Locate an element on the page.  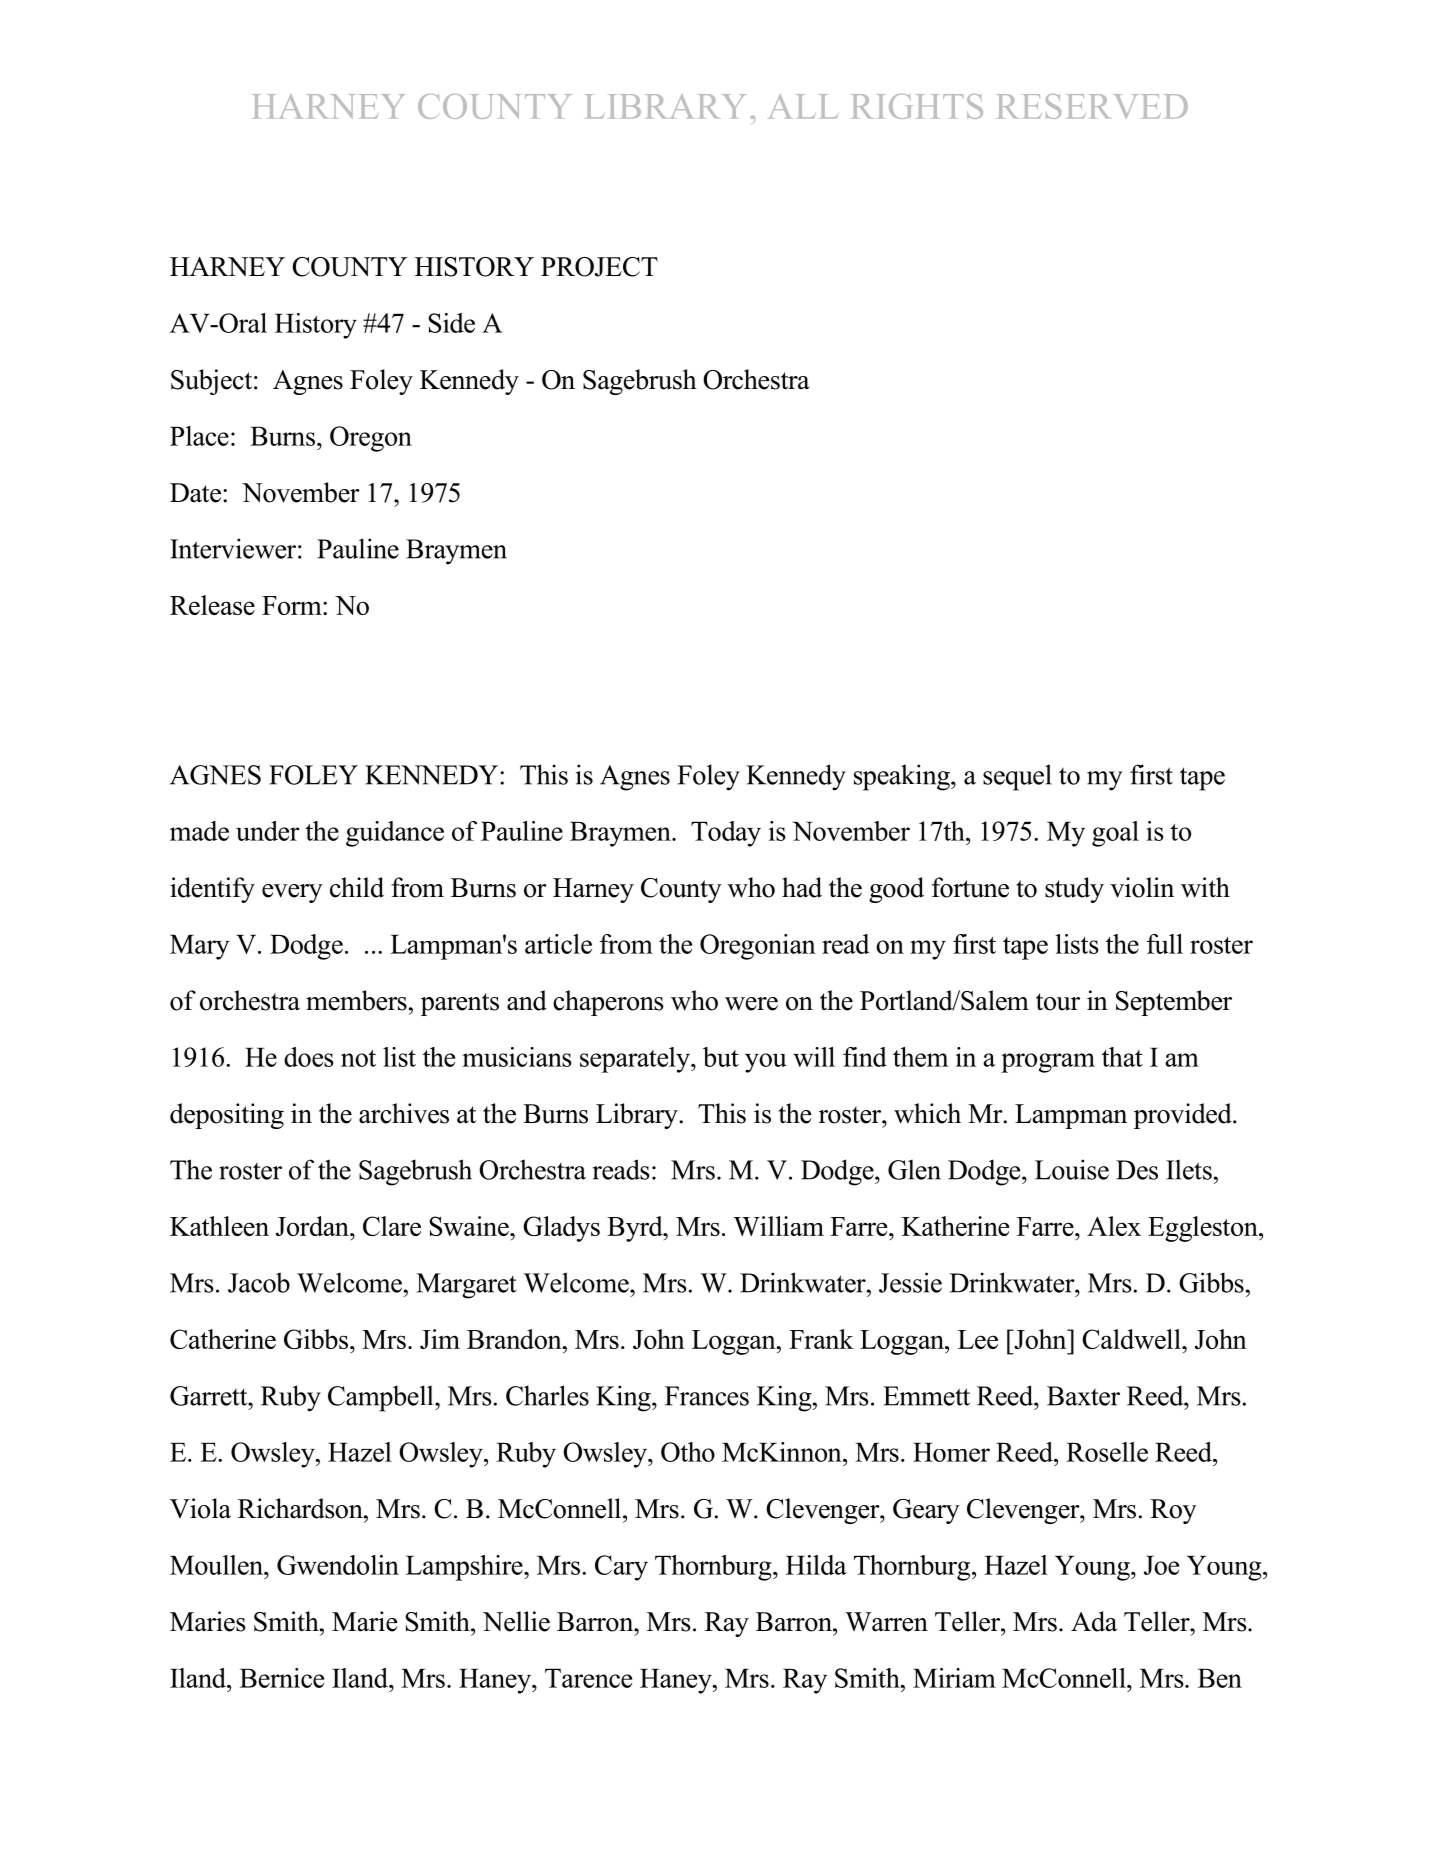
Today is located at coordinates (726, 834).
